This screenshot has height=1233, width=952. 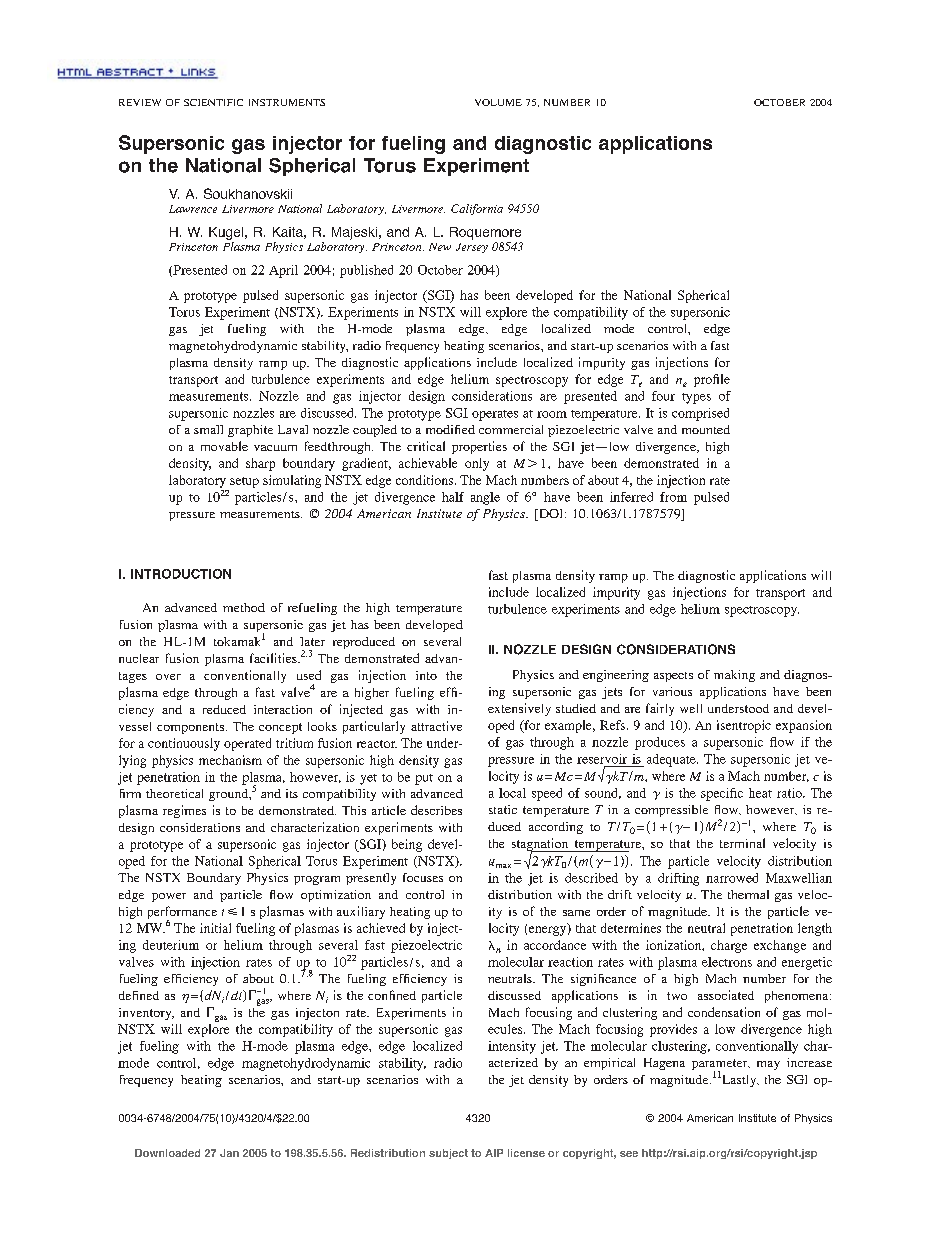 What do you see at coordinates (184, 744) in the screenshot?
I see `continuously` at bounding box center [184, 744].
